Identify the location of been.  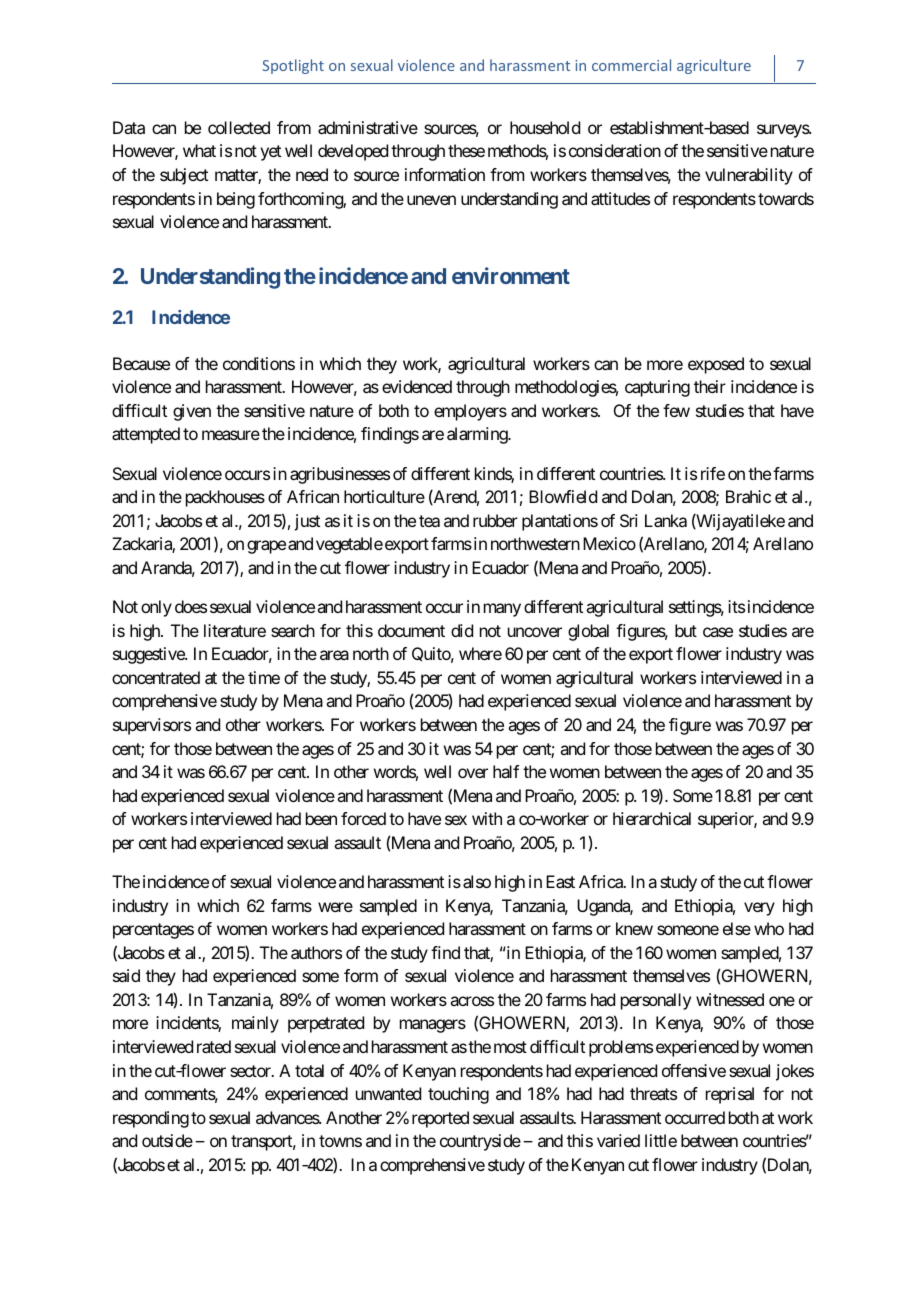
(321, 818).
